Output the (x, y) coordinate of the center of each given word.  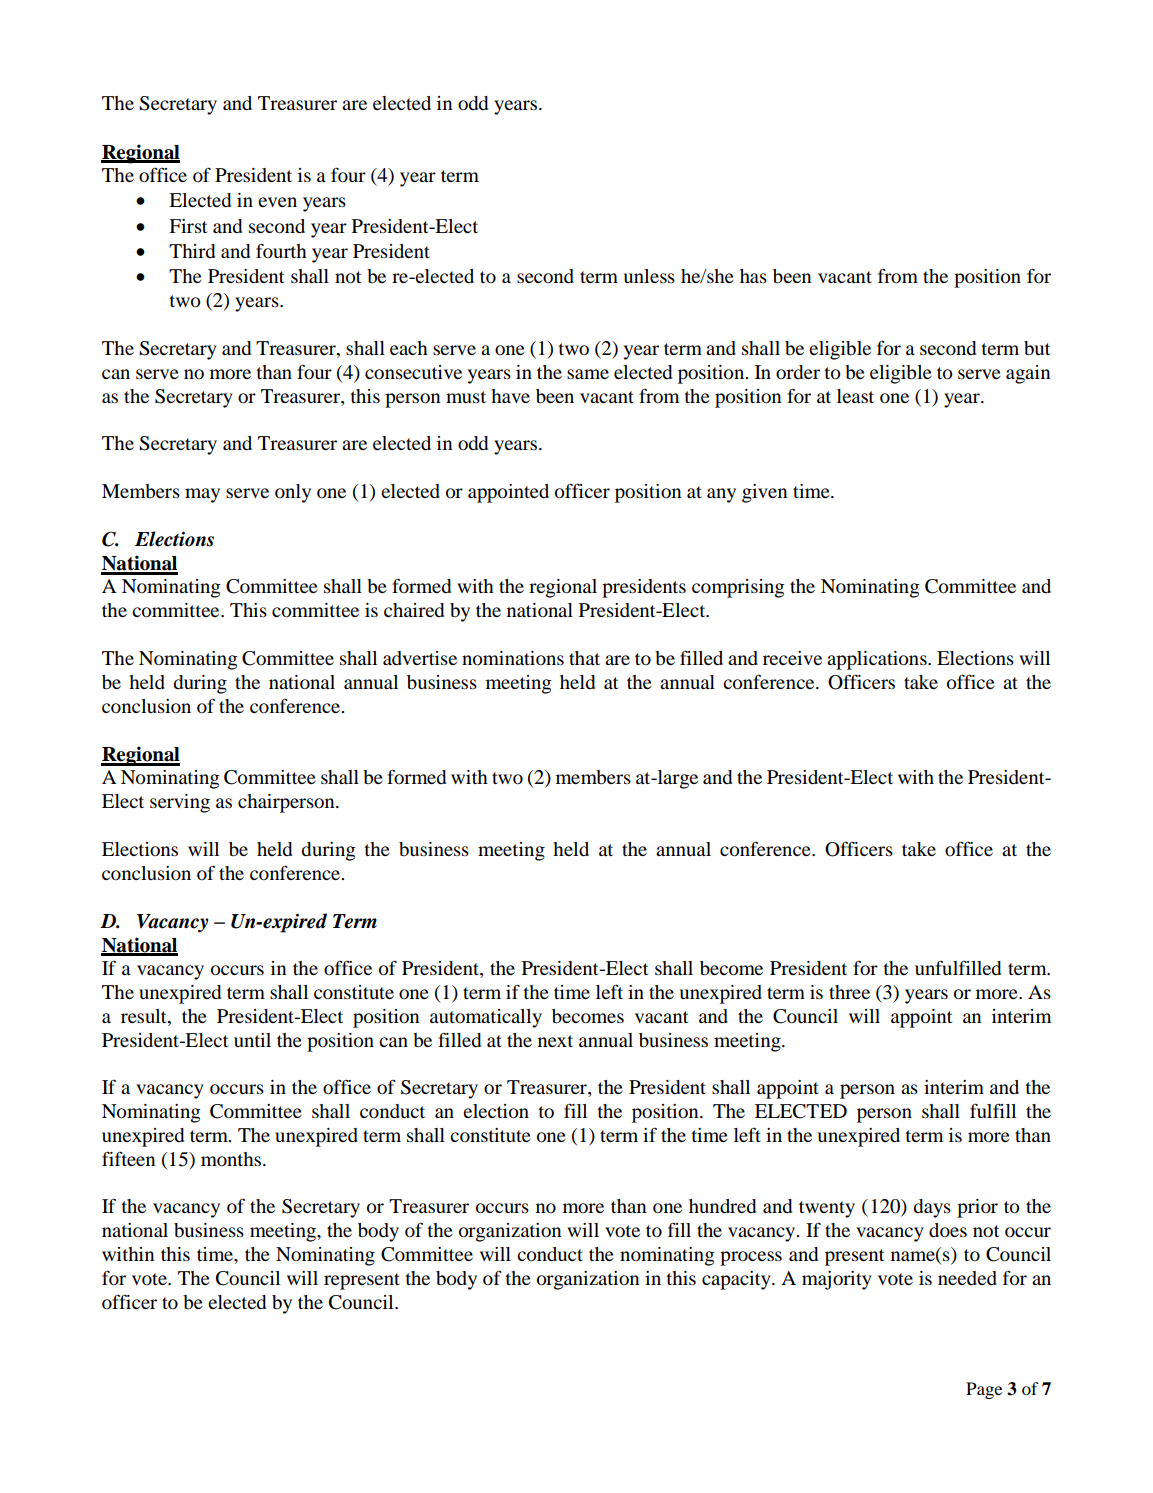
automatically (486, 1018)
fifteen (129, 1158)
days (932, 1208)
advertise (420, 658)
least (855, 396)
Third (192, 251)
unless (649, 276)
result (145, 1016)
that (584, 658)
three (849, 992)
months (232, 1159)
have (510, 396)
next (555, 1041)
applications (878, 660)
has (753, 276)
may (202, 495)
